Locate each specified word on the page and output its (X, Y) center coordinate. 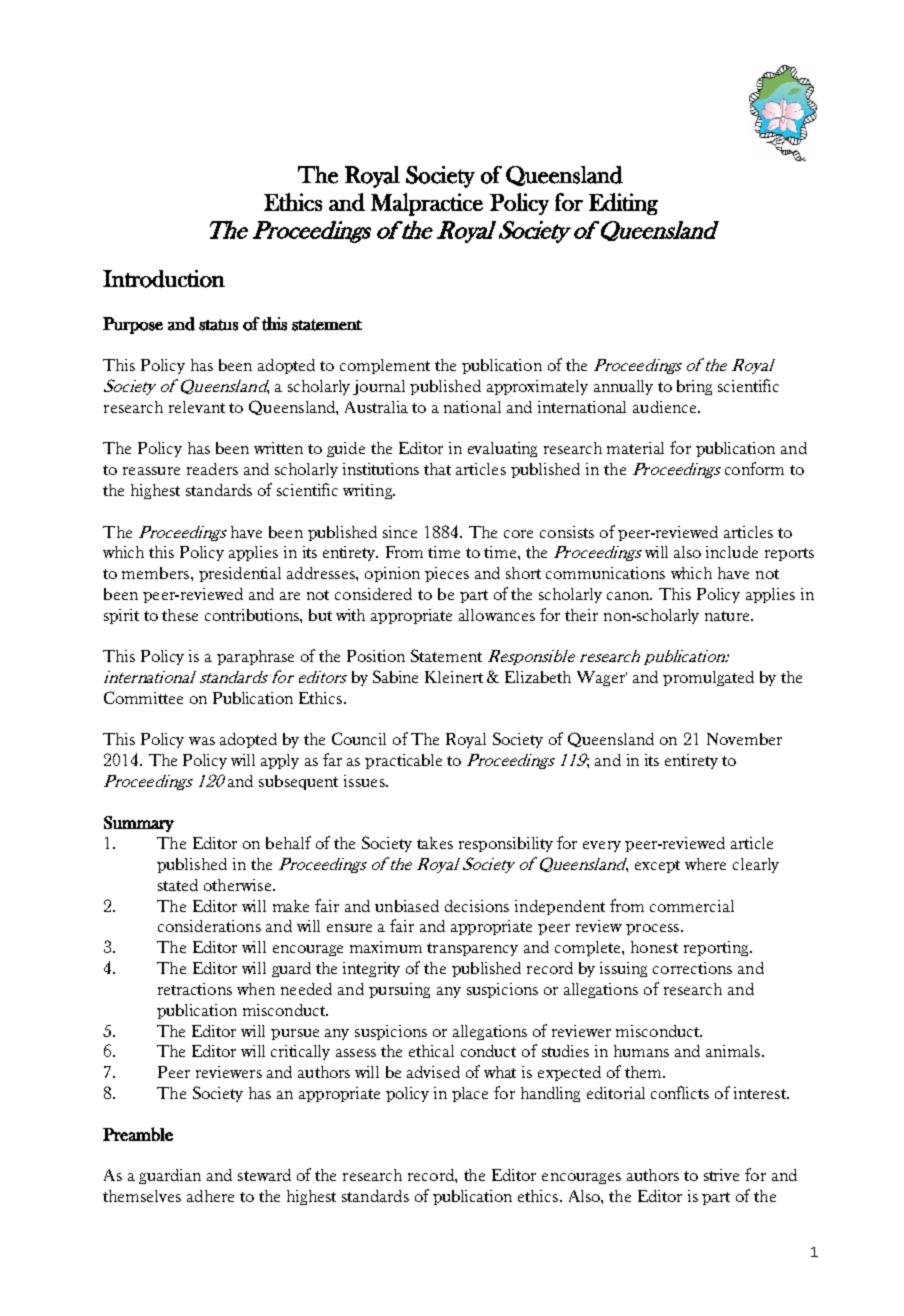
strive (721, 1175)
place (470, 1094)
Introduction (164, 279)
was (202, 741)
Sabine (395, 676)
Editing (623, 204)
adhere (210, 1196)
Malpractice (427, 204)
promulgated (708, 678)
